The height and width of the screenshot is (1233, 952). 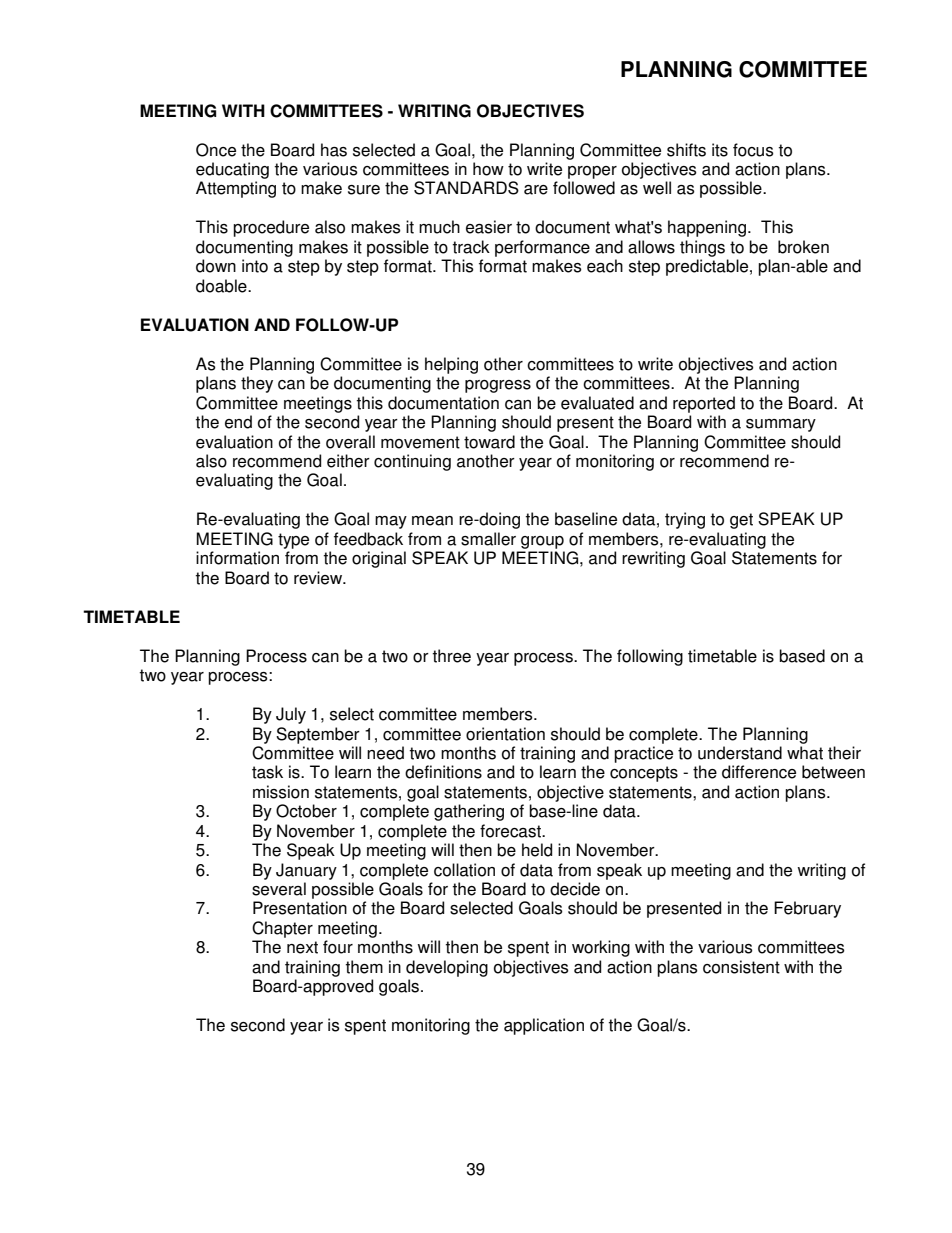 I want to click on has, so click(x=334, y=150).
